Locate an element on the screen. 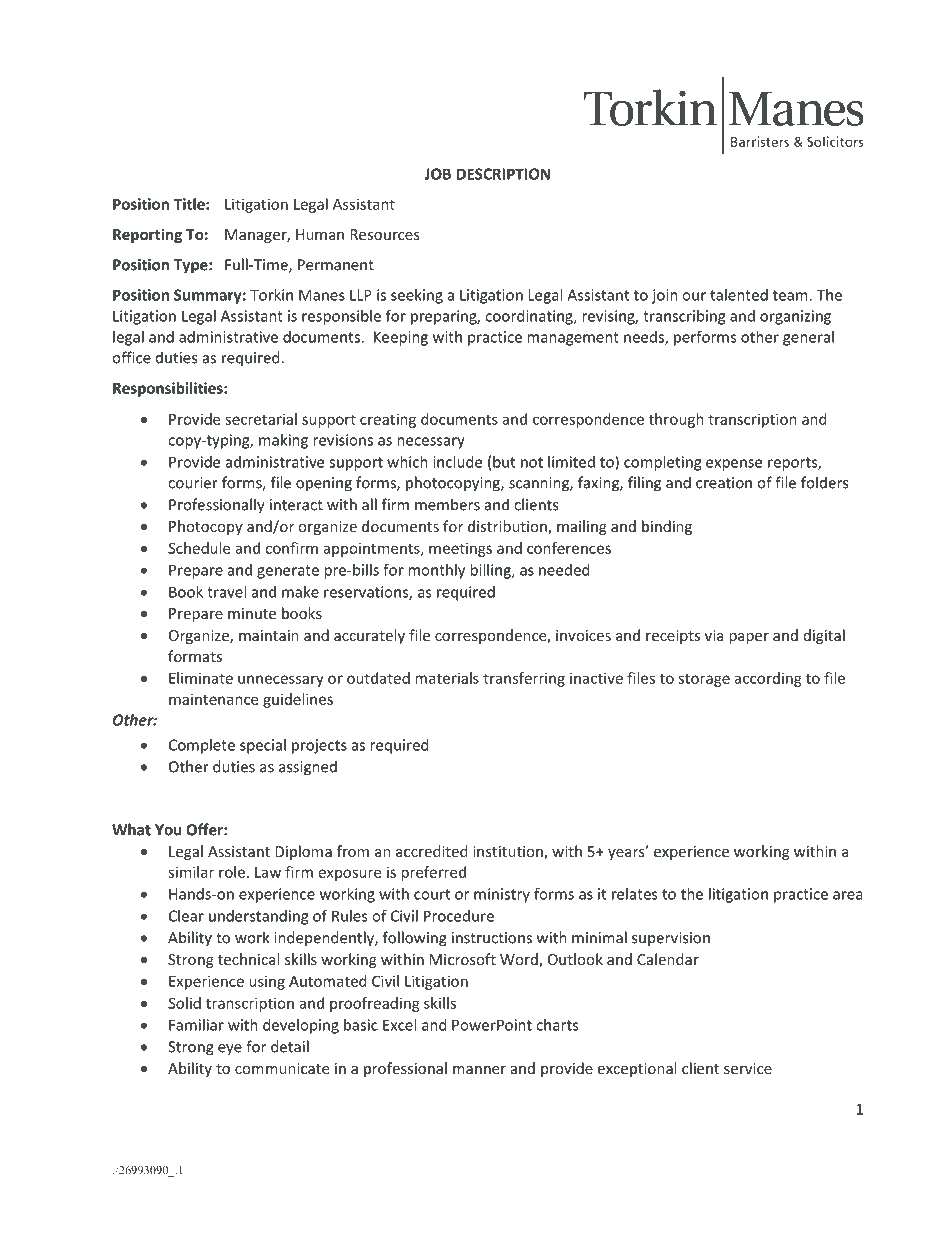  area is located at coordinates (848, 895).
